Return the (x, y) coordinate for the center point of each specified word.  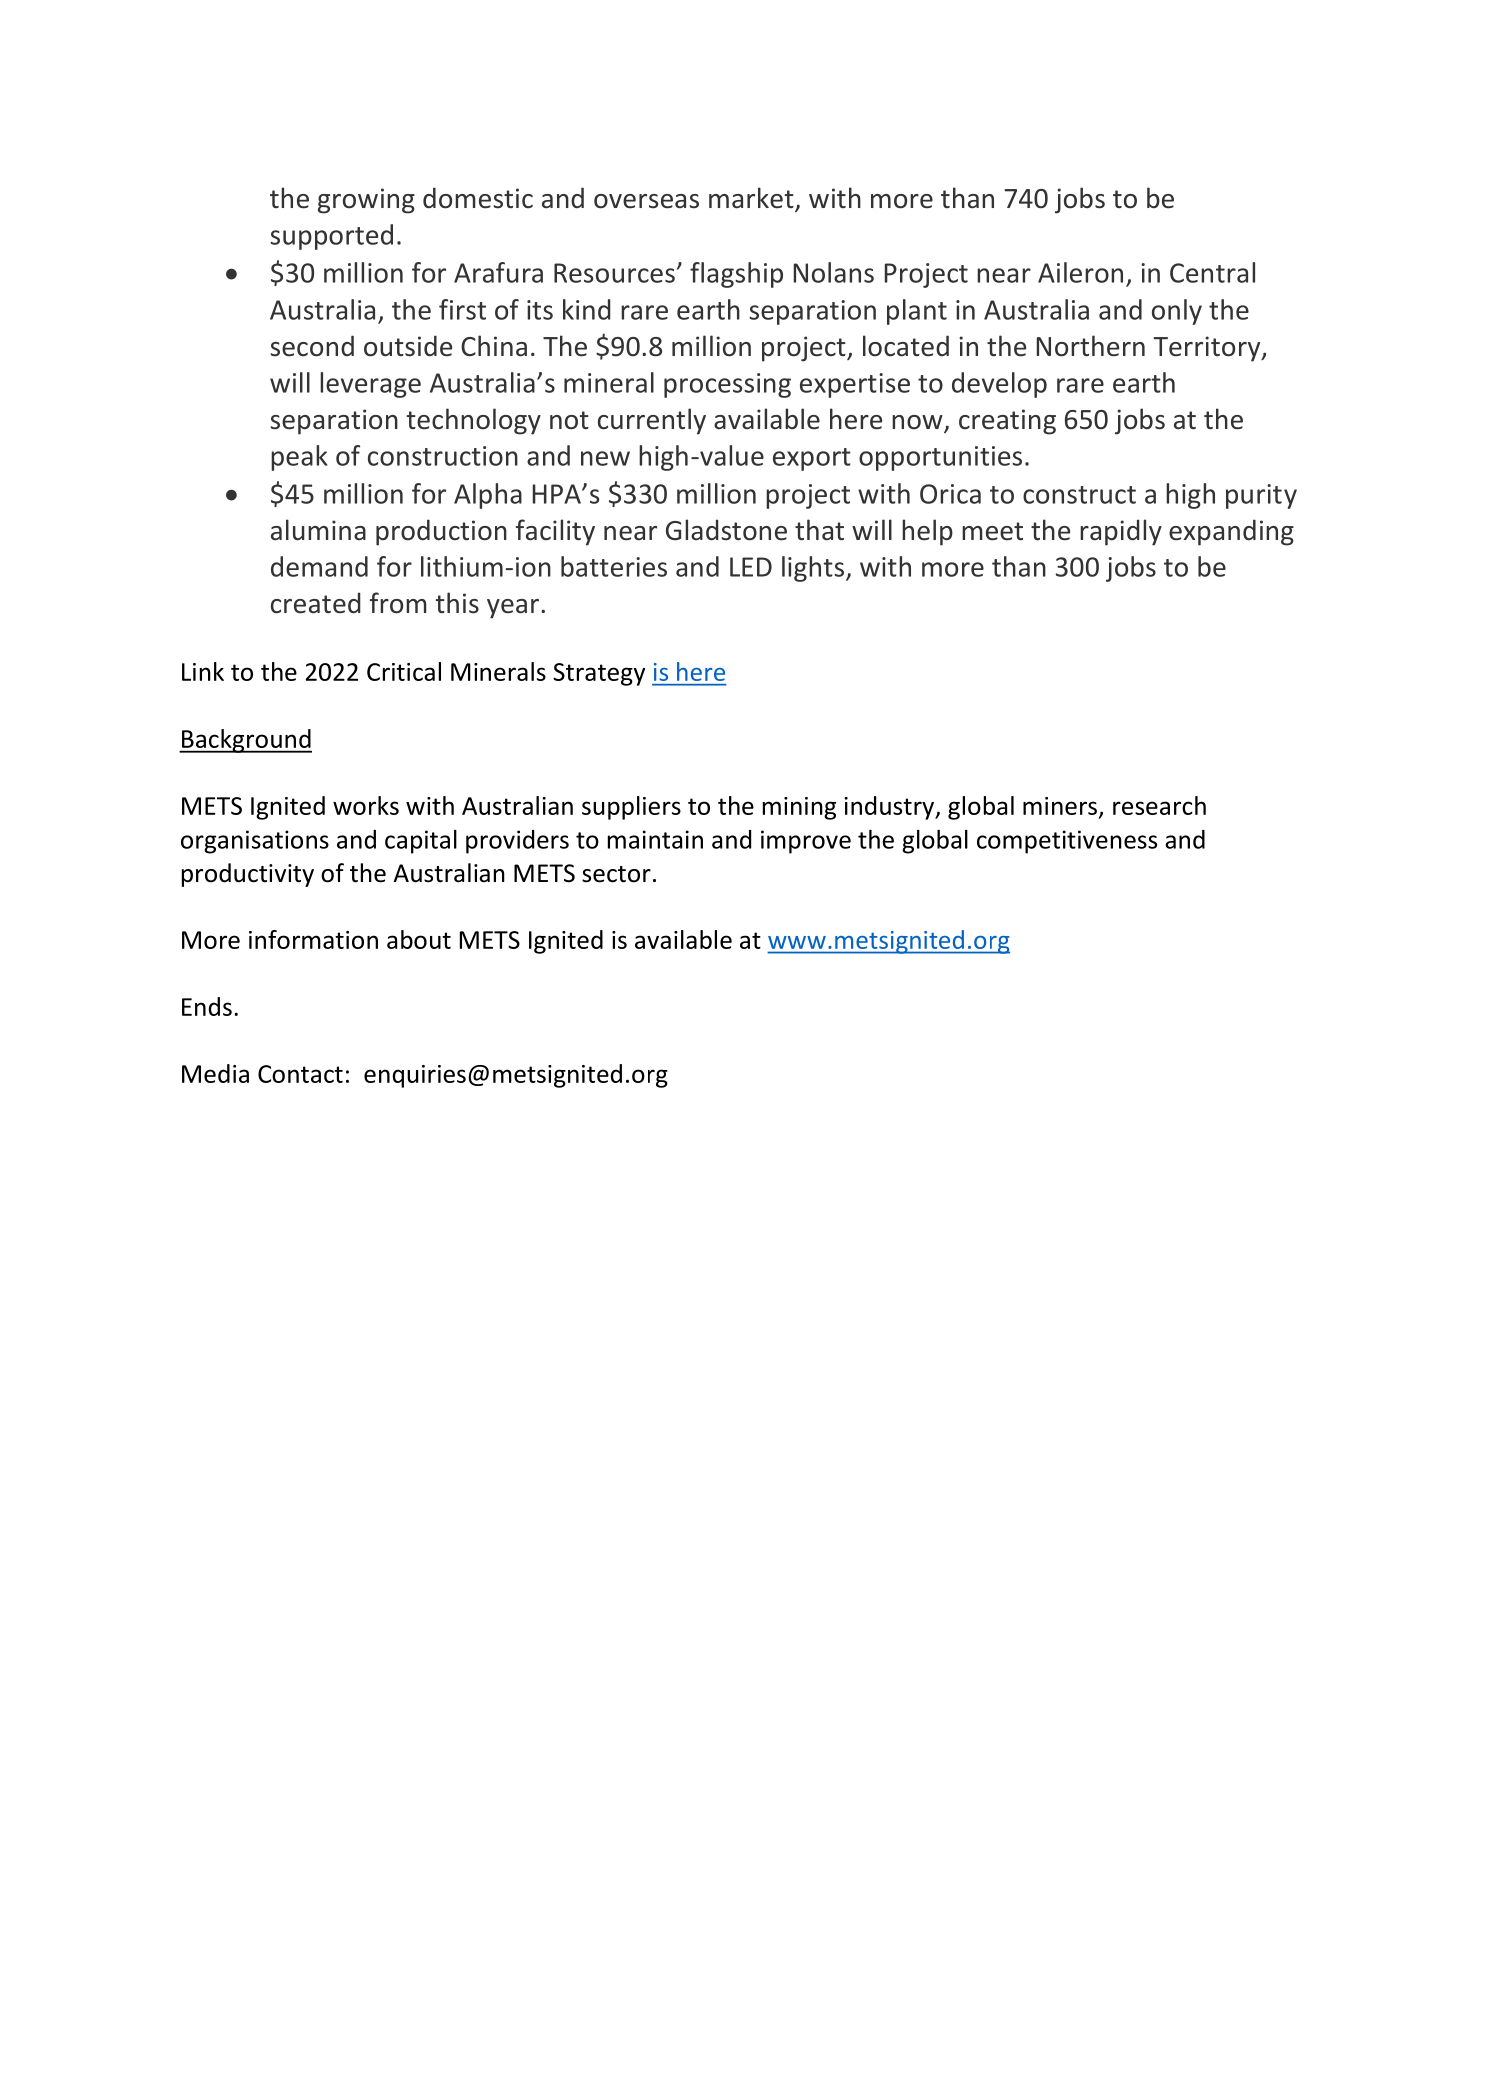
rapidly (1121, 532)
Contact (300, 1074)
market (752, 199)
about (419, 939)
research (1159, 805)
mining (799, 808)
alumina (318, 530)
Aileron (1080, 272)
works (366, 805)
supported (331, 237)
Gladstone (726, 530)
